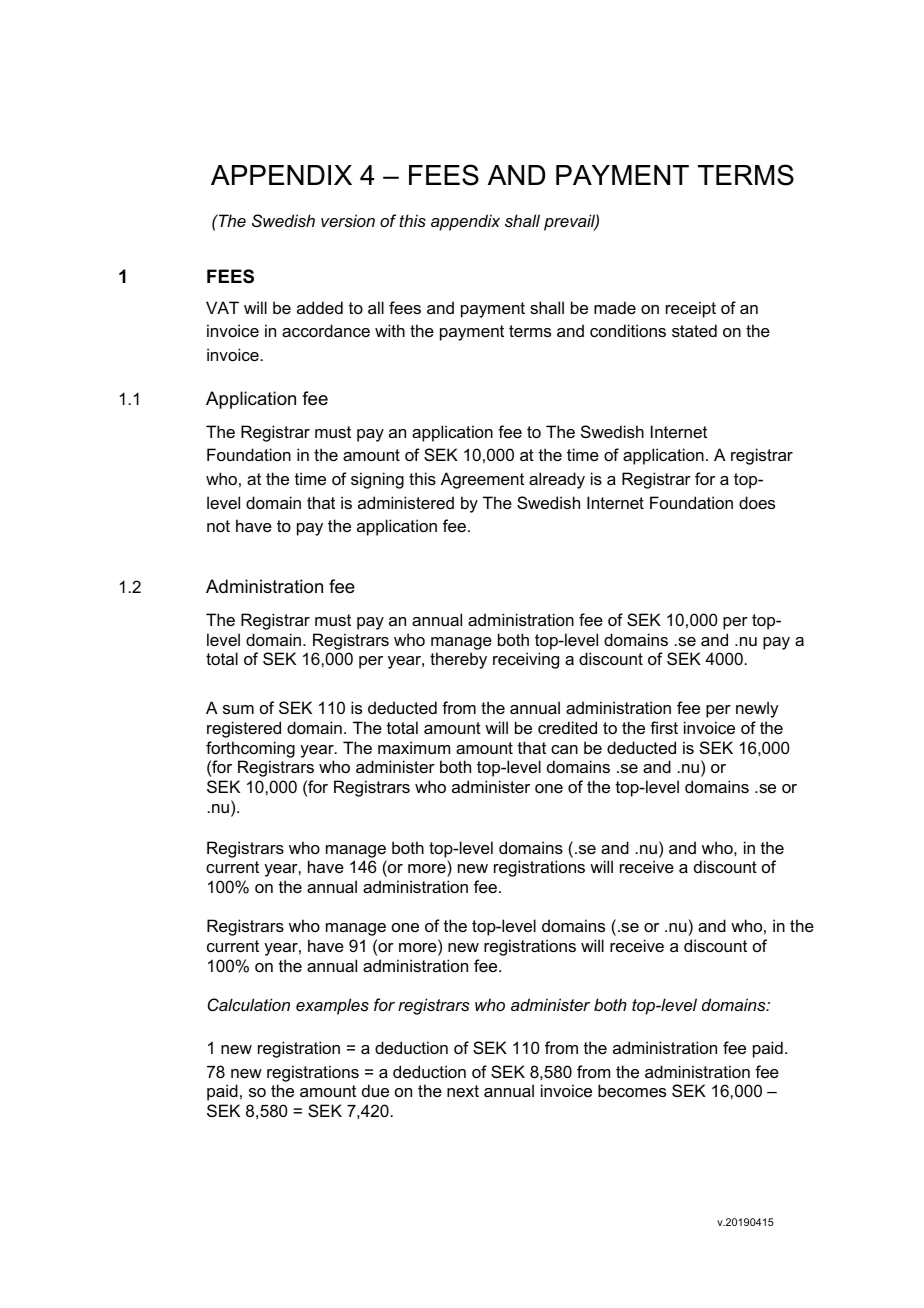  I want to click on version, so click(348, 220).
